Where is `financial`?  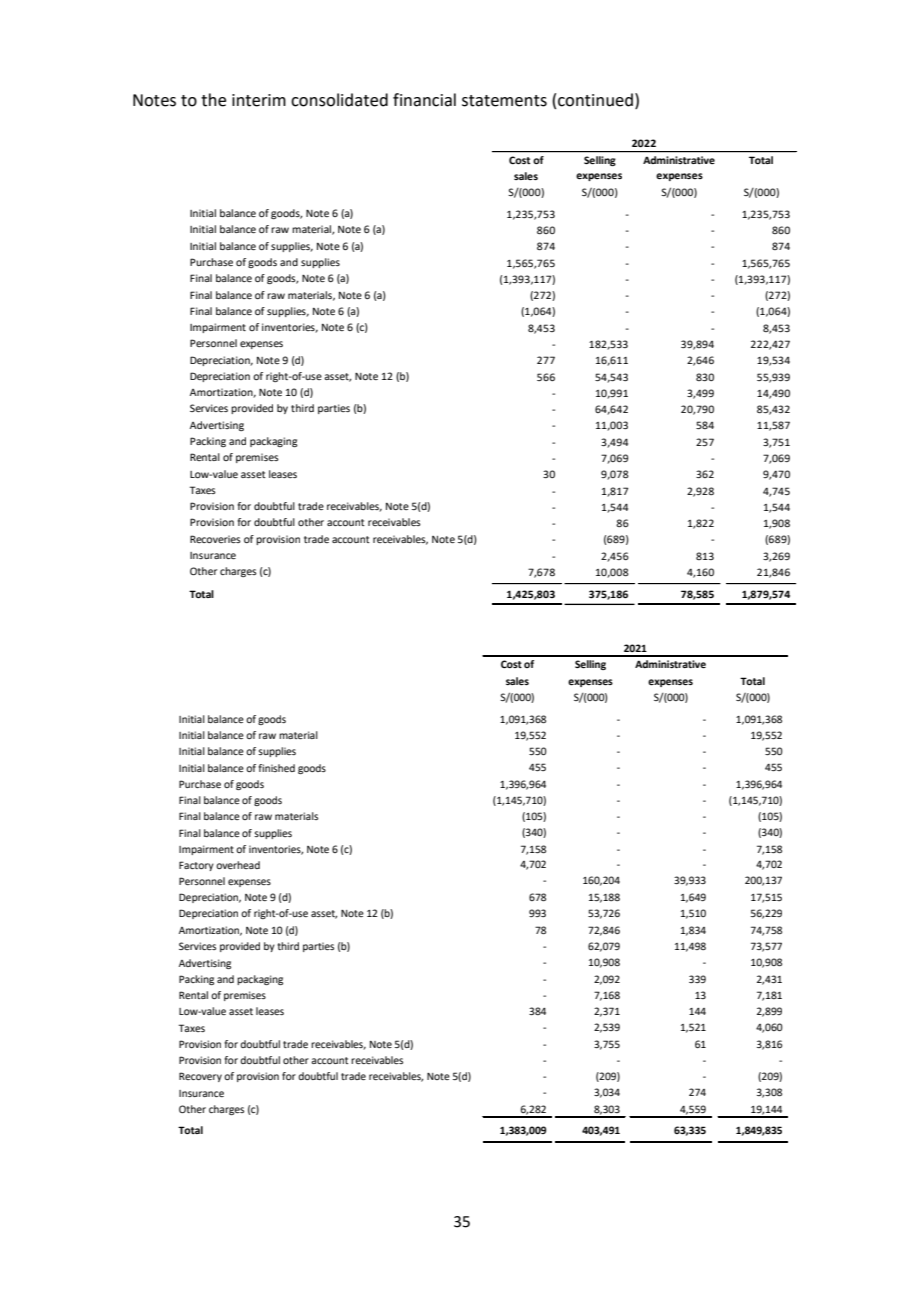 financial is located at coordinates (424, 100).
